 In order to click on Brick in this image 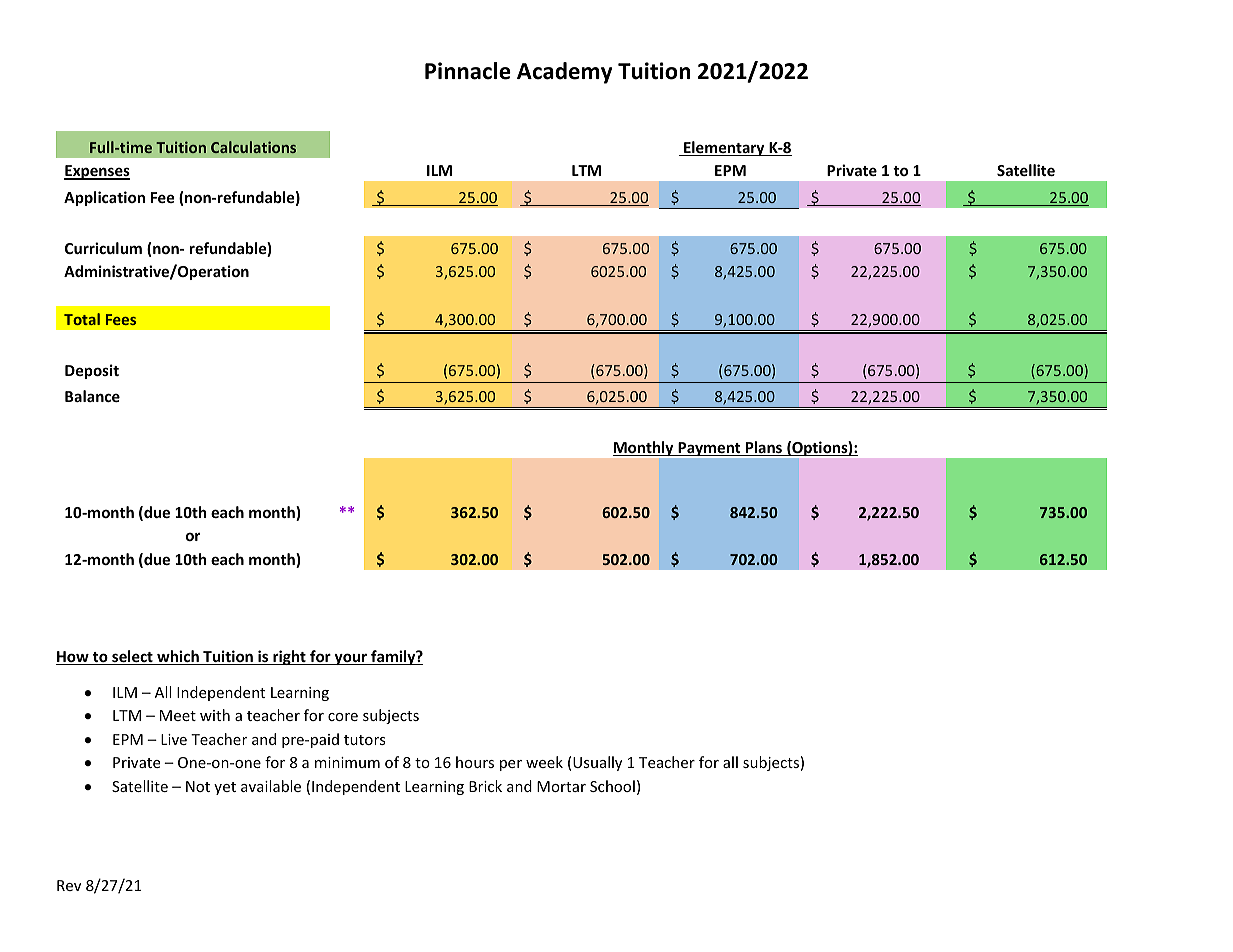, I will do `click(485, 786)`.
